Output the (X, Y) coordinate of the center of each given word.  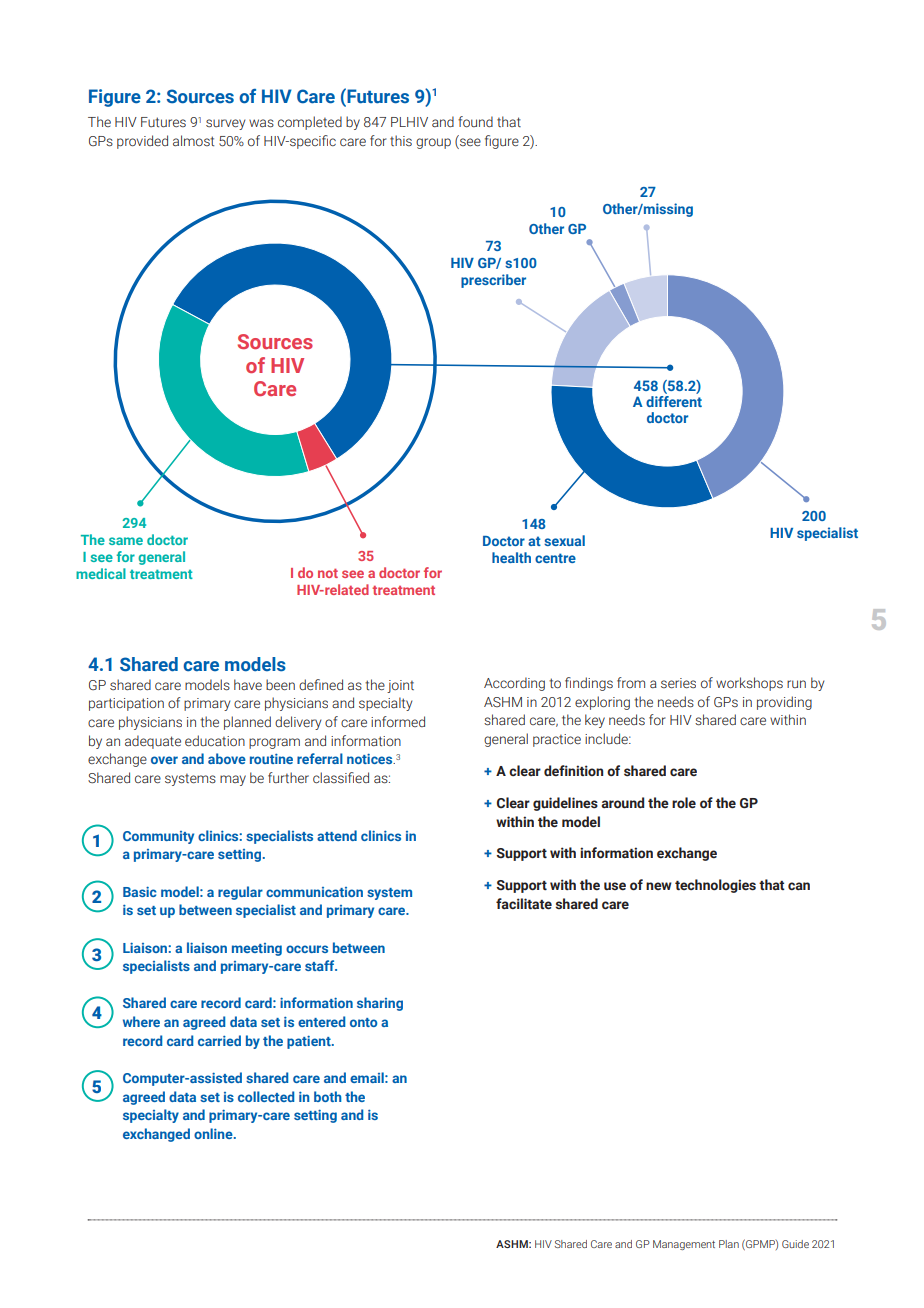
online (214, 1133)
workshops (749, 684)
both (327, 1096)
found (475, 121)
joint (400, 686)
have (248, 684)
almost (193, 140)
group (433, 143)
